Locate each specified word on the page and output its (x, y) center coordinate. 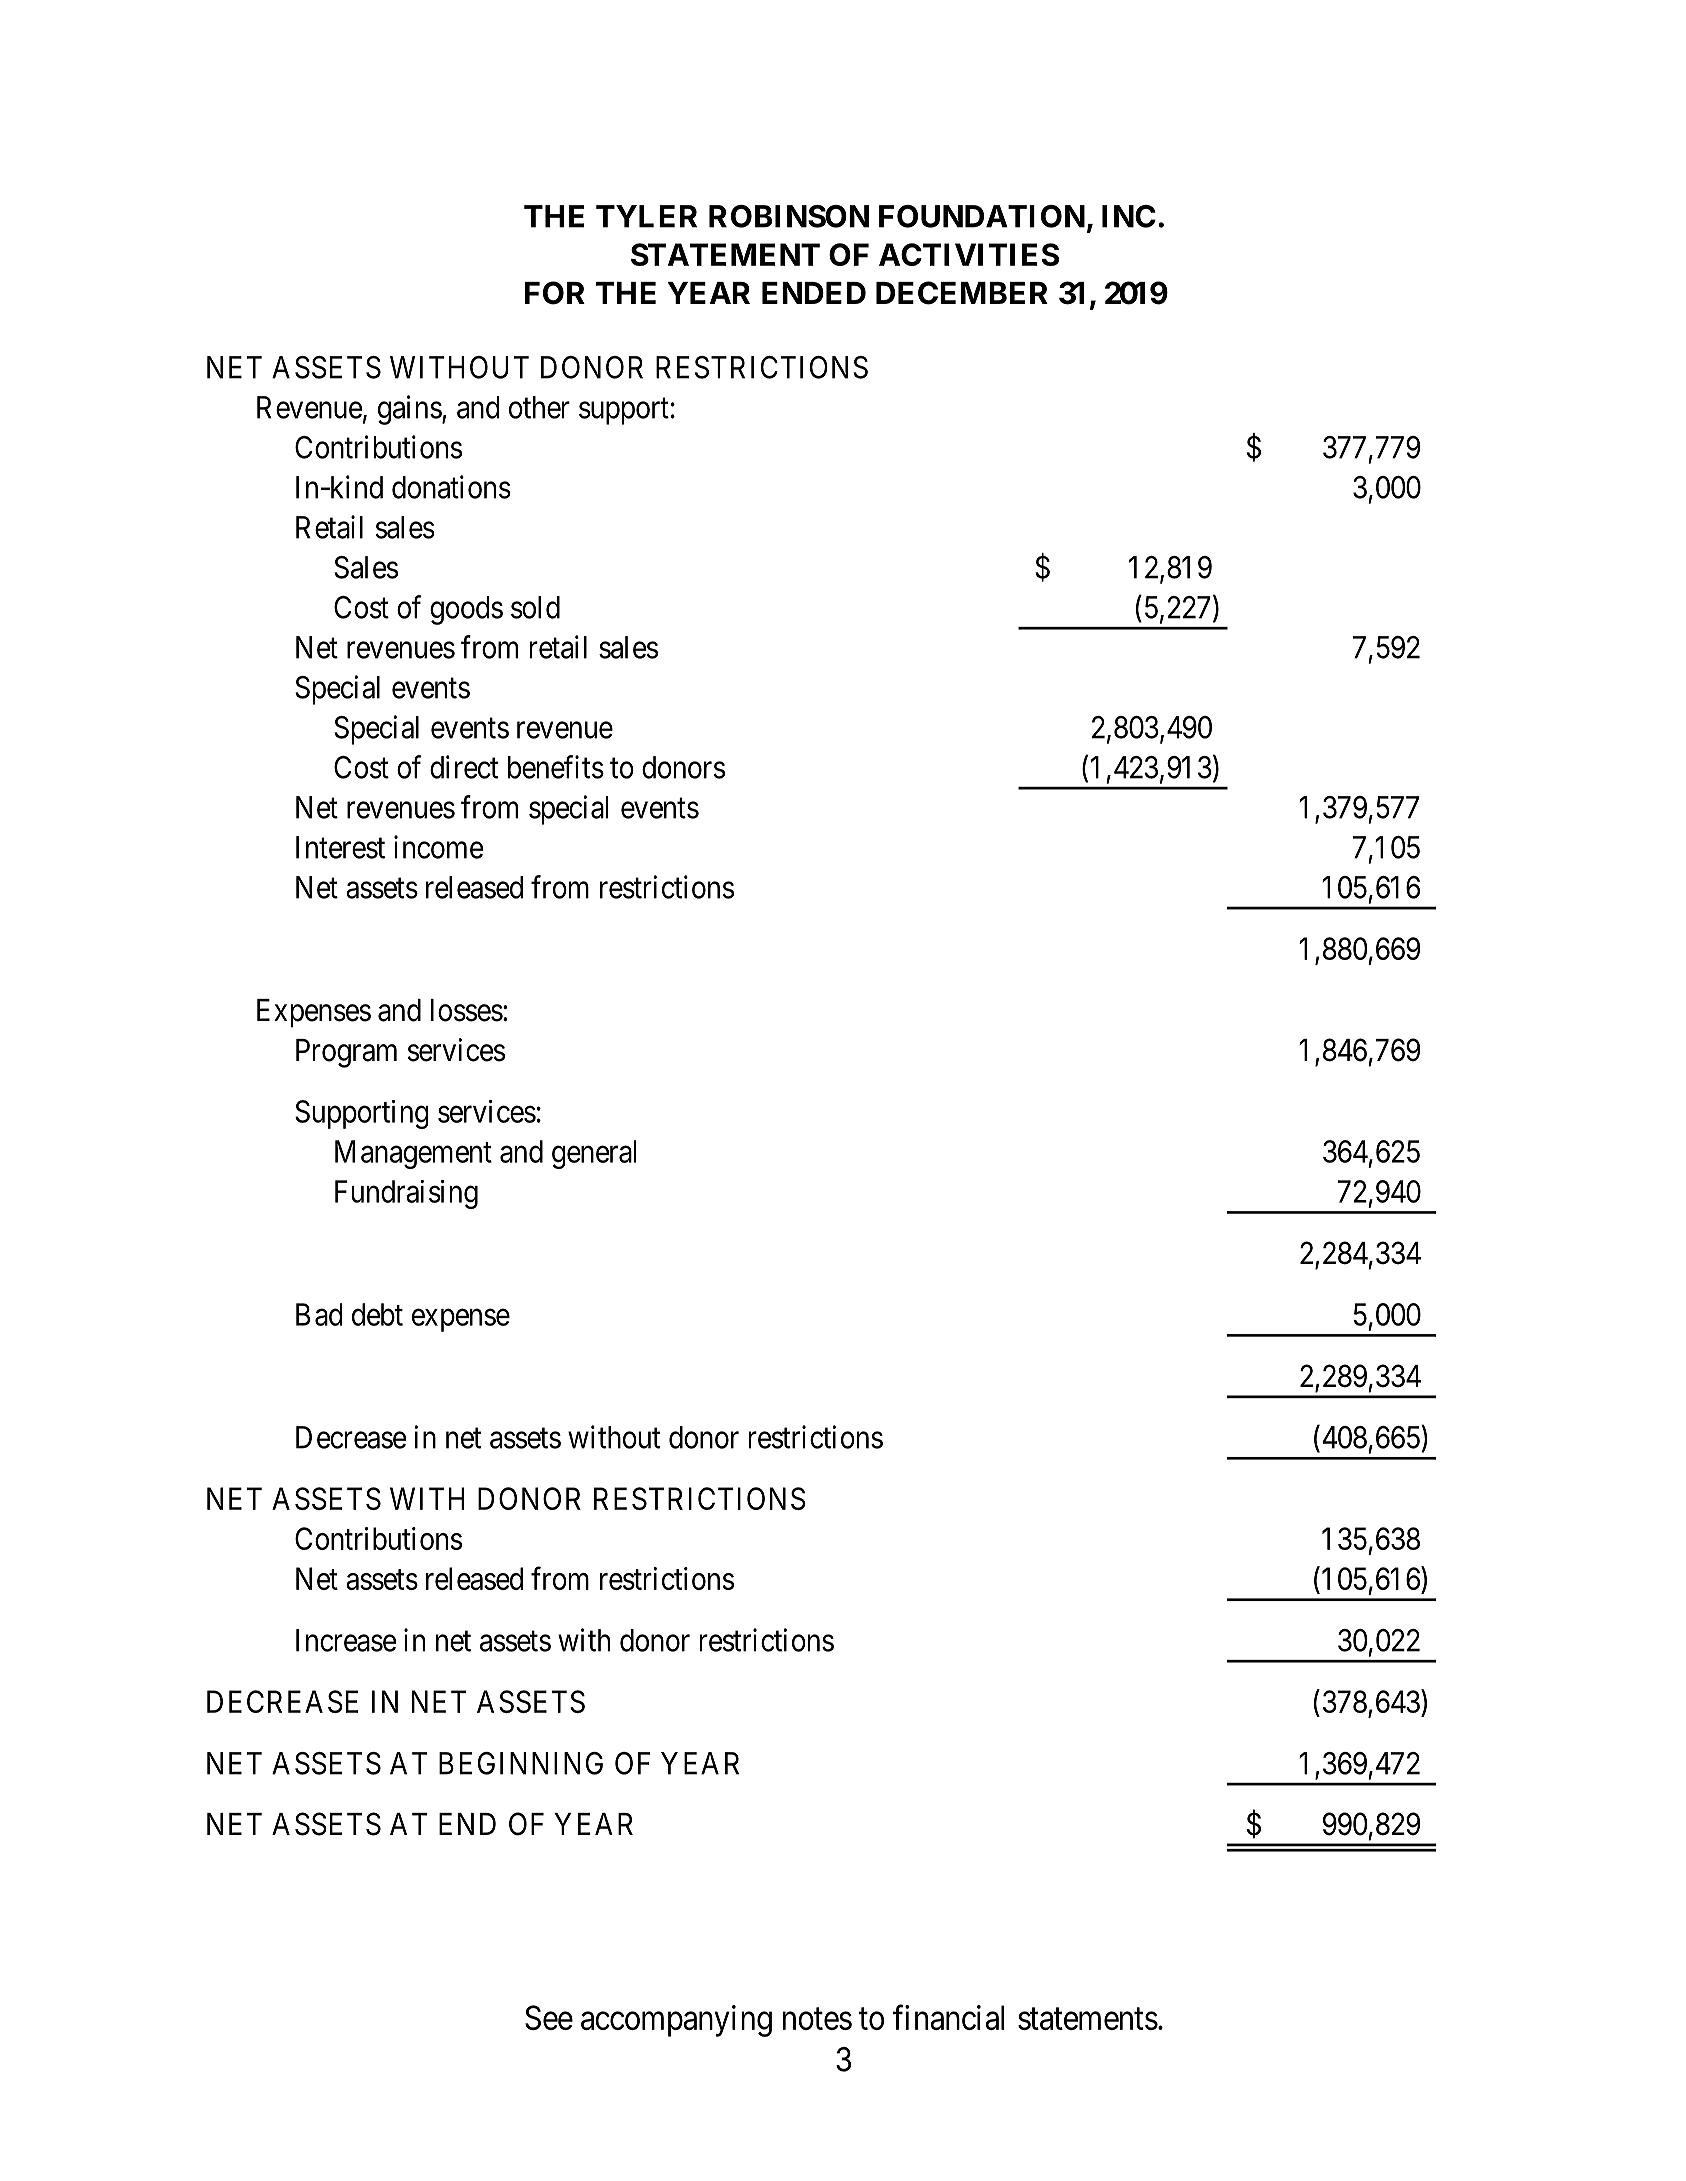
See (549, 2017)
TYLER (646, 216)
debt (377, 1314)
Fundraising (406, 1194)
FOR (555, 293)
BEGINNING (521, 1763)
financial (948, 2017)
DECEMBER (962, 293)
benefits (556, 767)
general (594, 1154)
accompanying (676, 2021)
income (438, 847)
